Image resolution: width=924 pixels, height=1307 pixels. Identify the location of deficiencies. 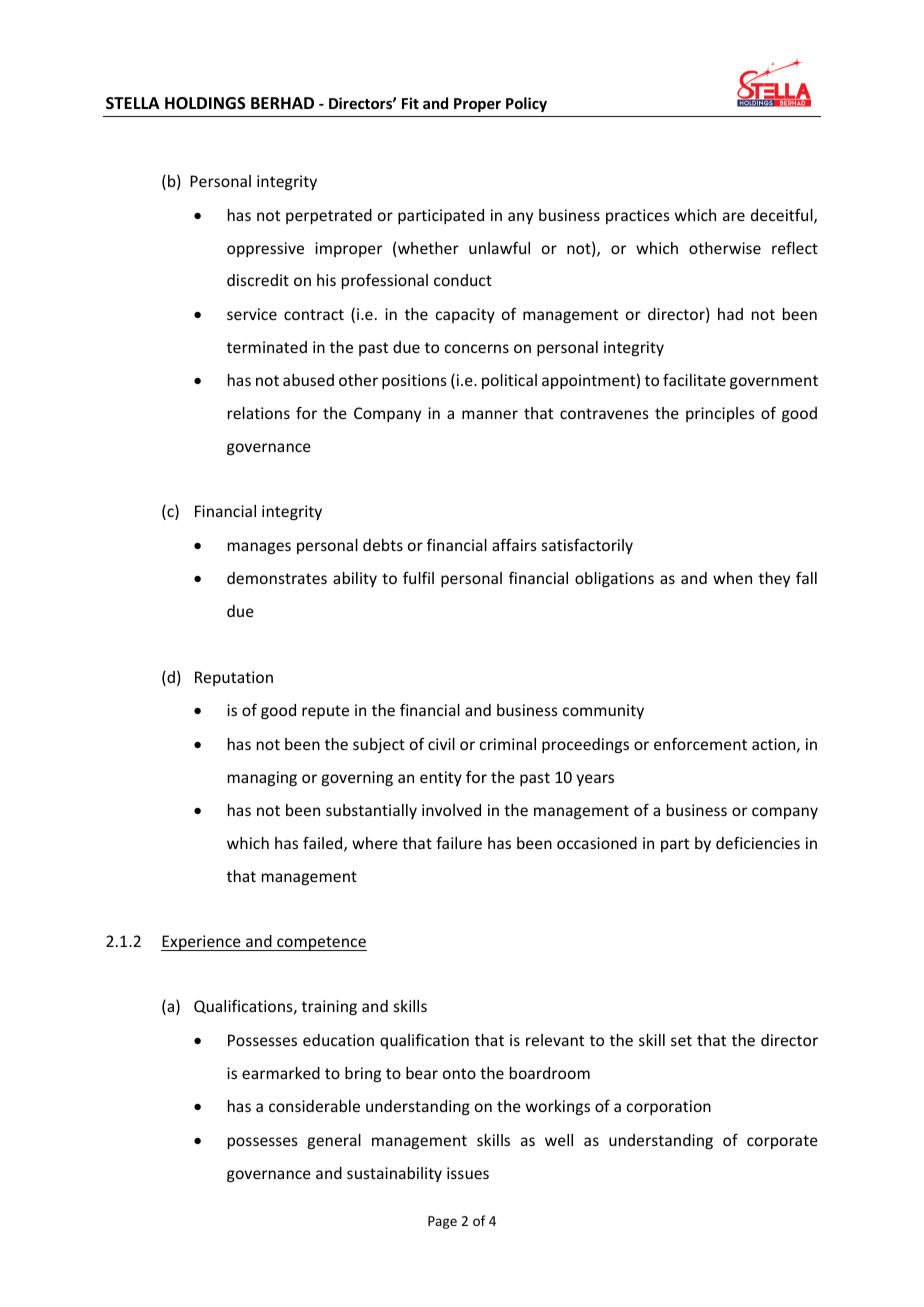
(758, 843).
